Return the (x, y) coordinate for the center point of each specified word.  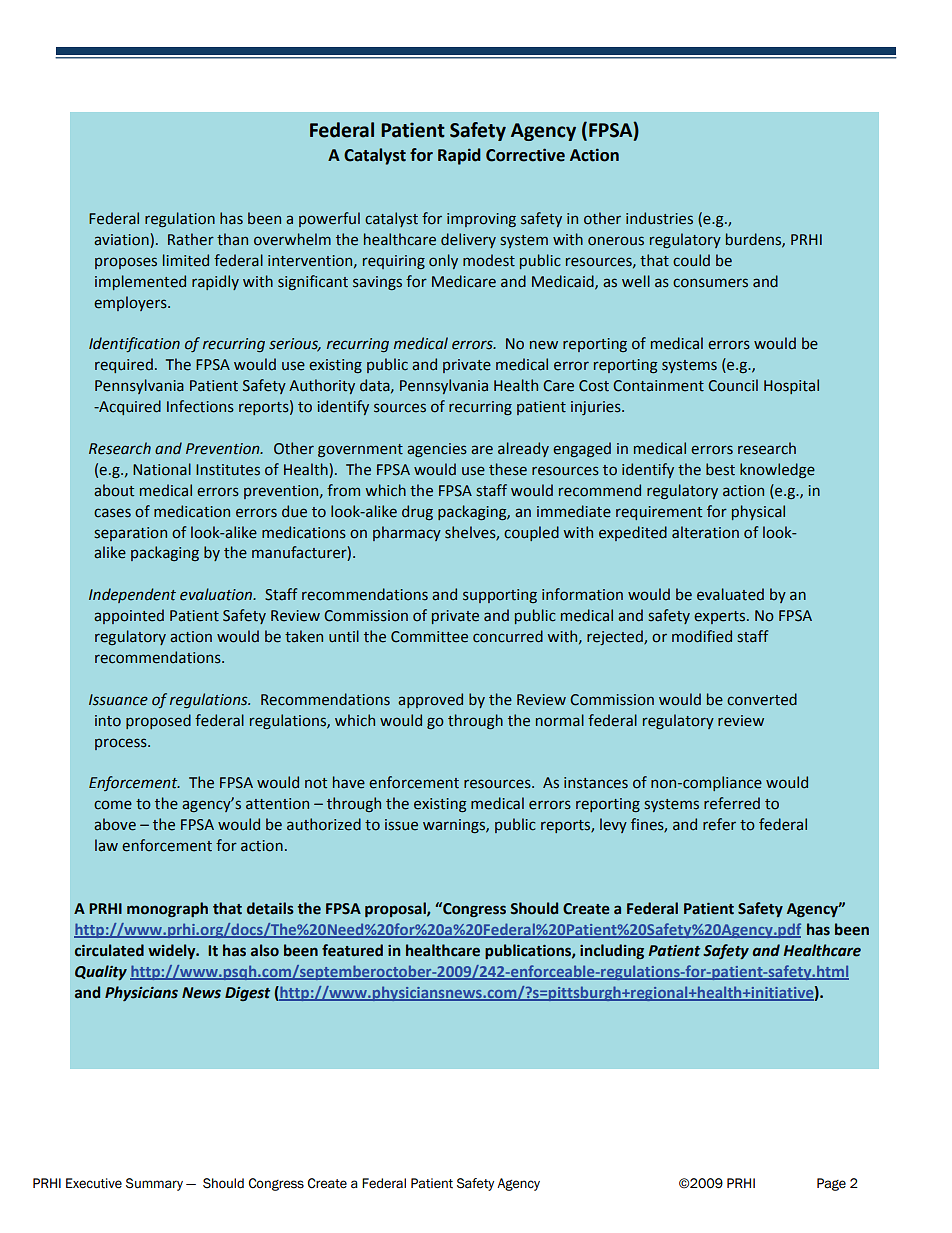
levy (613, 825)
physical (758, 512)
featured (352, 950)
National (162, 469)
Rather (191, 239)
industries (659, 218)
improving (481, 220)
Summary (154, 1184)
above (115, 824)
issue (401, 825)
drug (417, 512)
